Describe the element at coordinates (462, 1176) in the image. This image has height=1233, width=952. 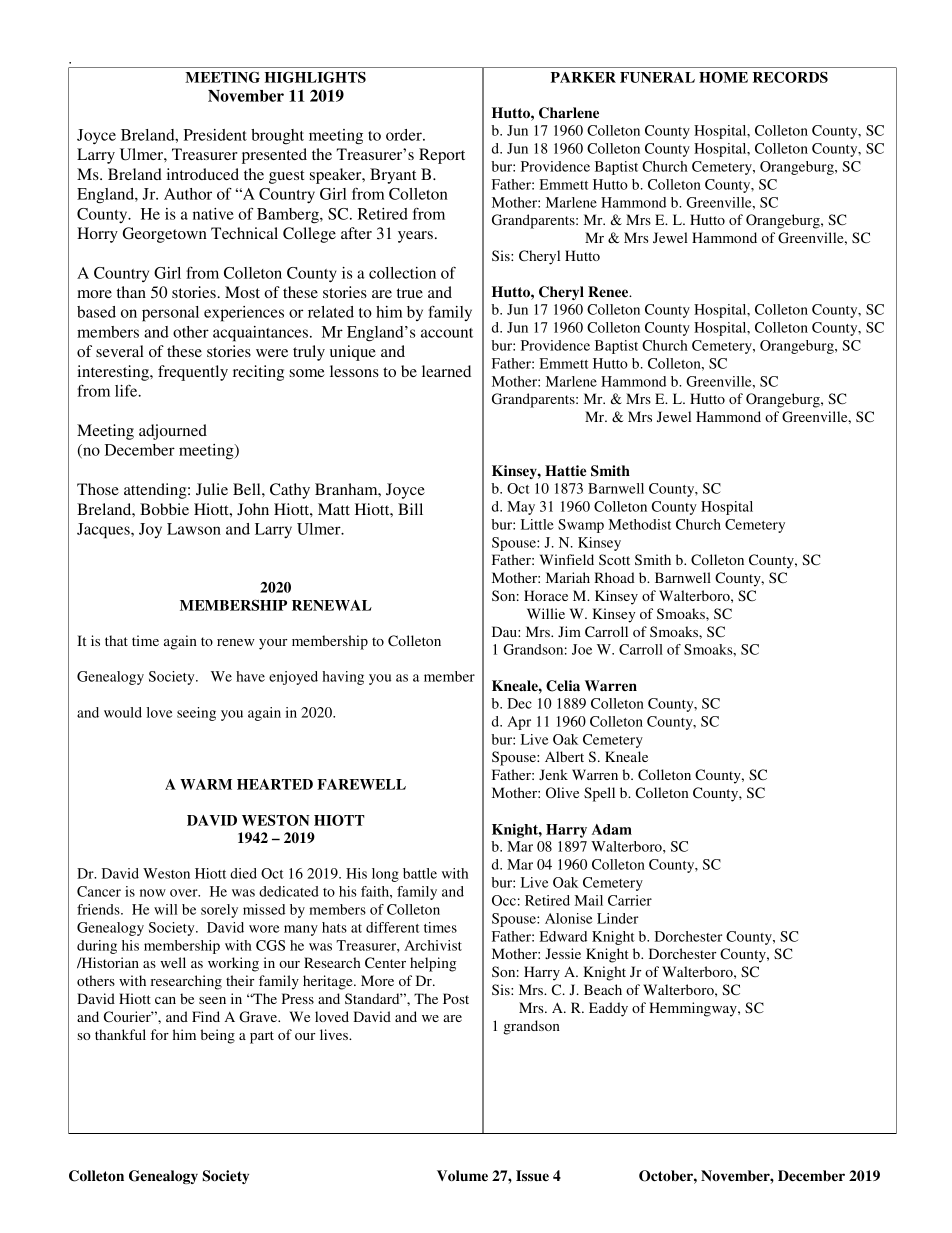
I see `Volume` at that location.
